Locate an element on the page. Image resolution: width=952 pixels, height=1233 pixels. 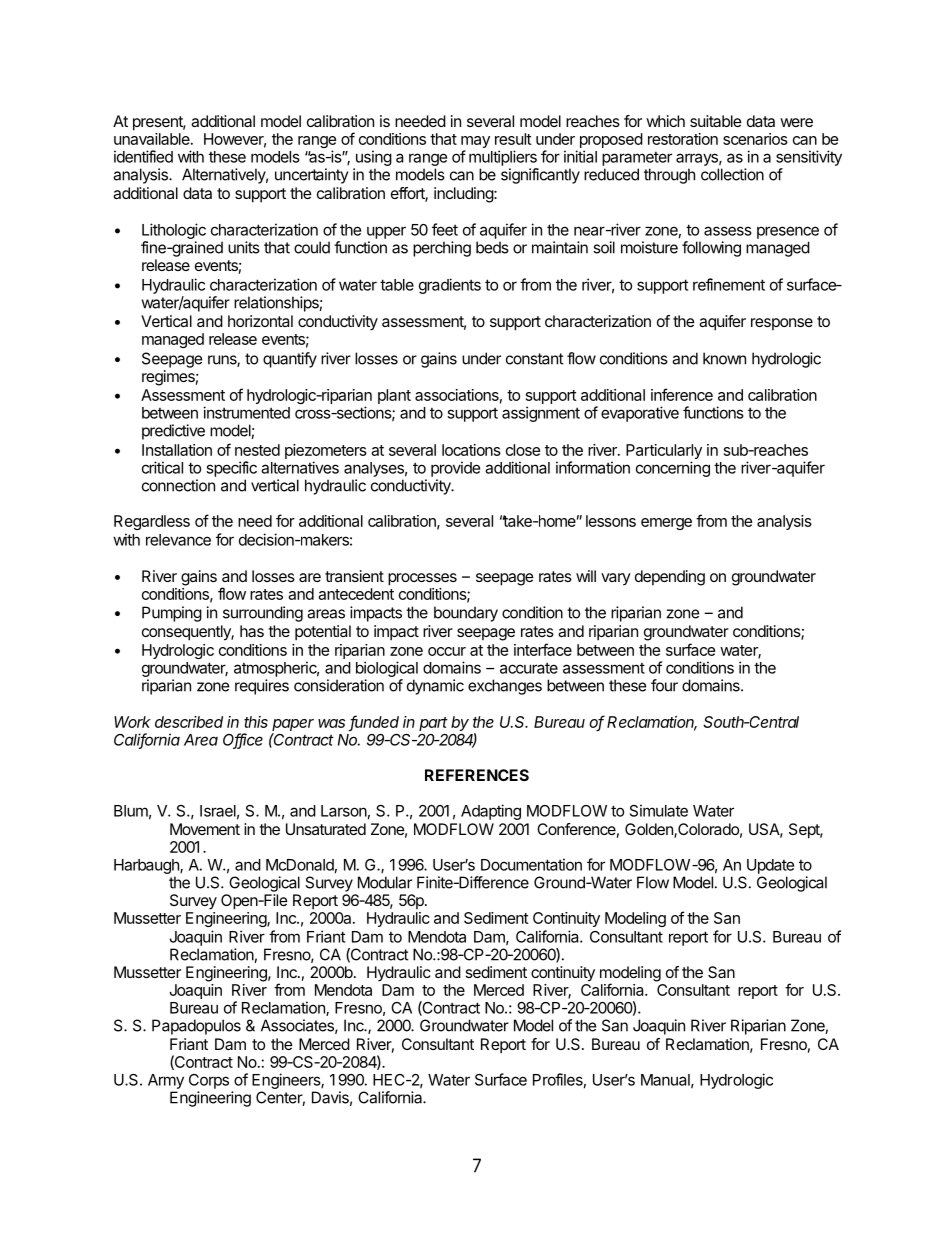
scenarios is located at coordinates (755, 139).
